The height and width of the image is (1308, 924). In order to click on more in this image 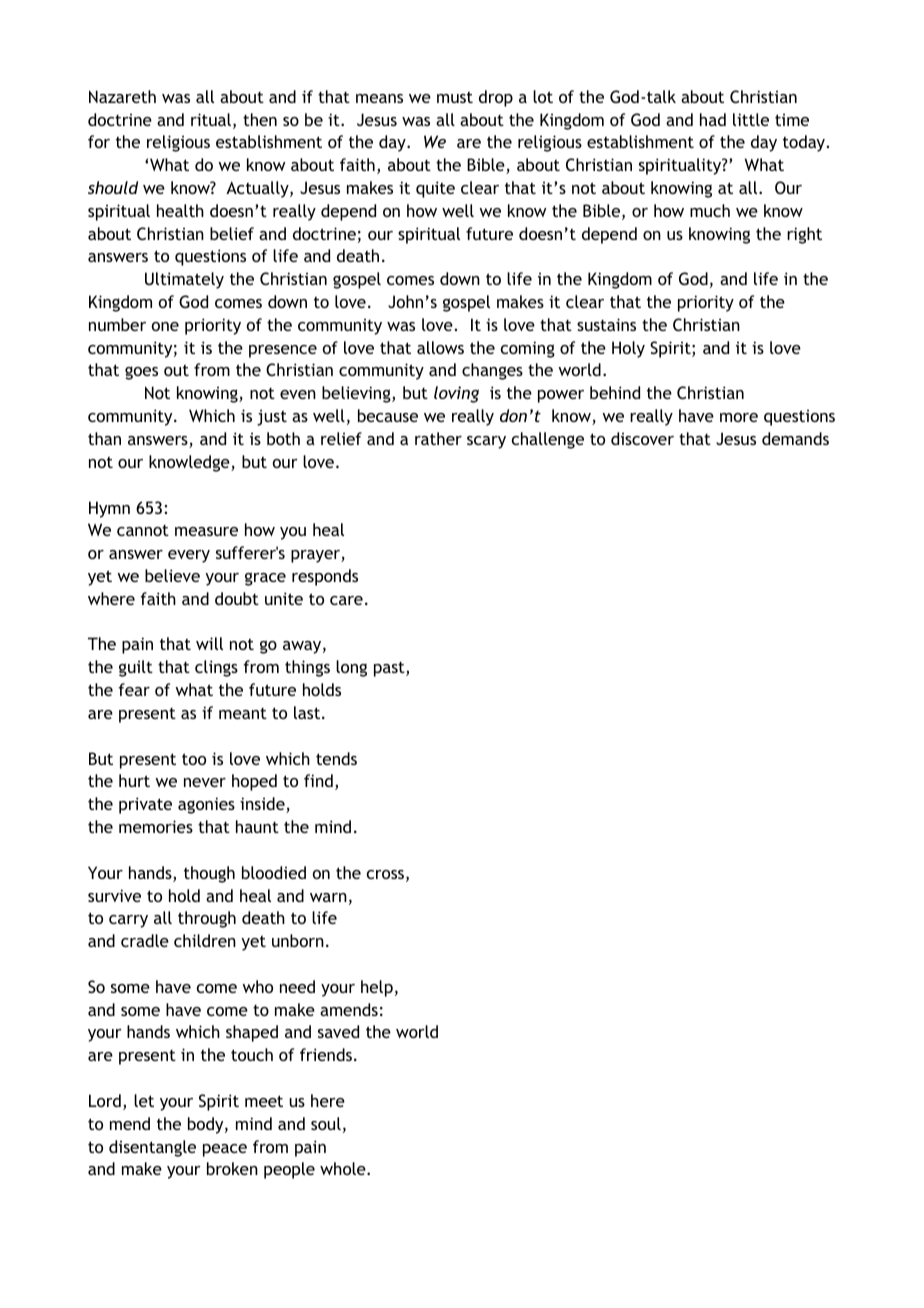, I will do `click(739, 417)`.
